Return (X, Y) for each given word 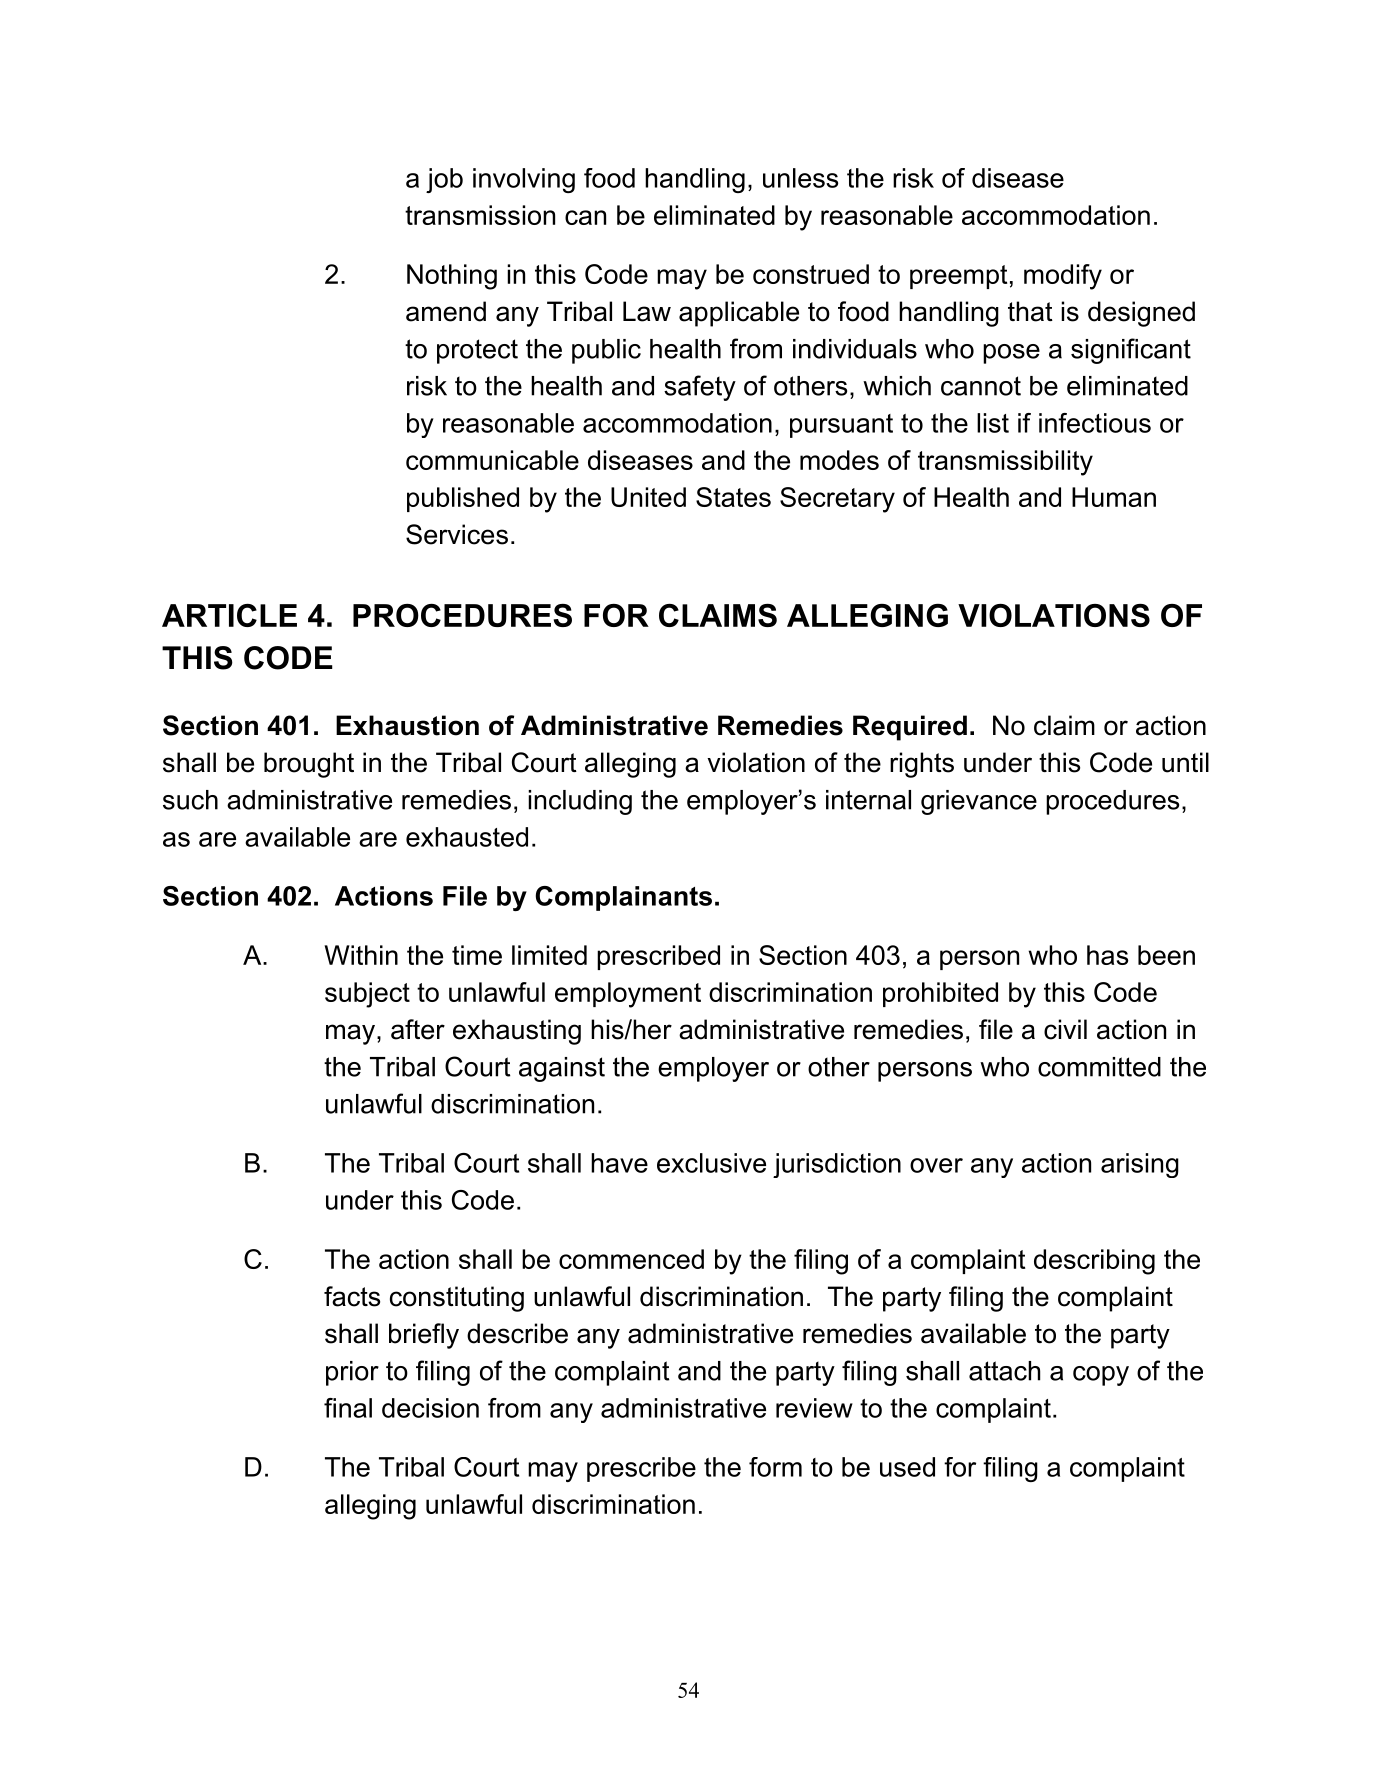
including (580, 802)
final (348, 1408)
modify (1063, 277)
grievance (979, 802)
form (775, 1467)
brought (309, 765)
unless (800, 178)
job (444, 180)
